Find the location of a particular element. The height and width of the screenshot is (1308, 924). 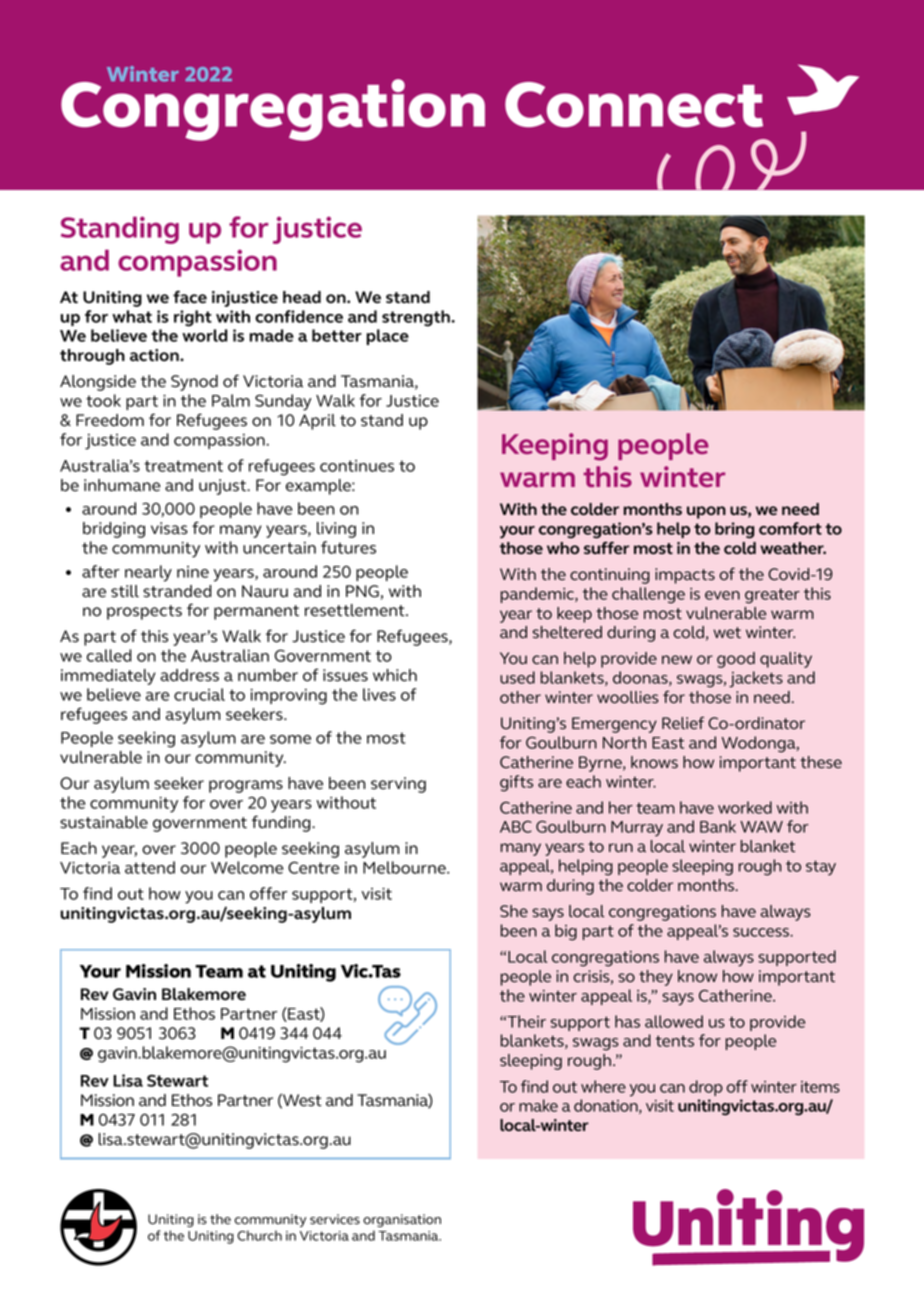

organisation is located at coordinates (402, 1220).
